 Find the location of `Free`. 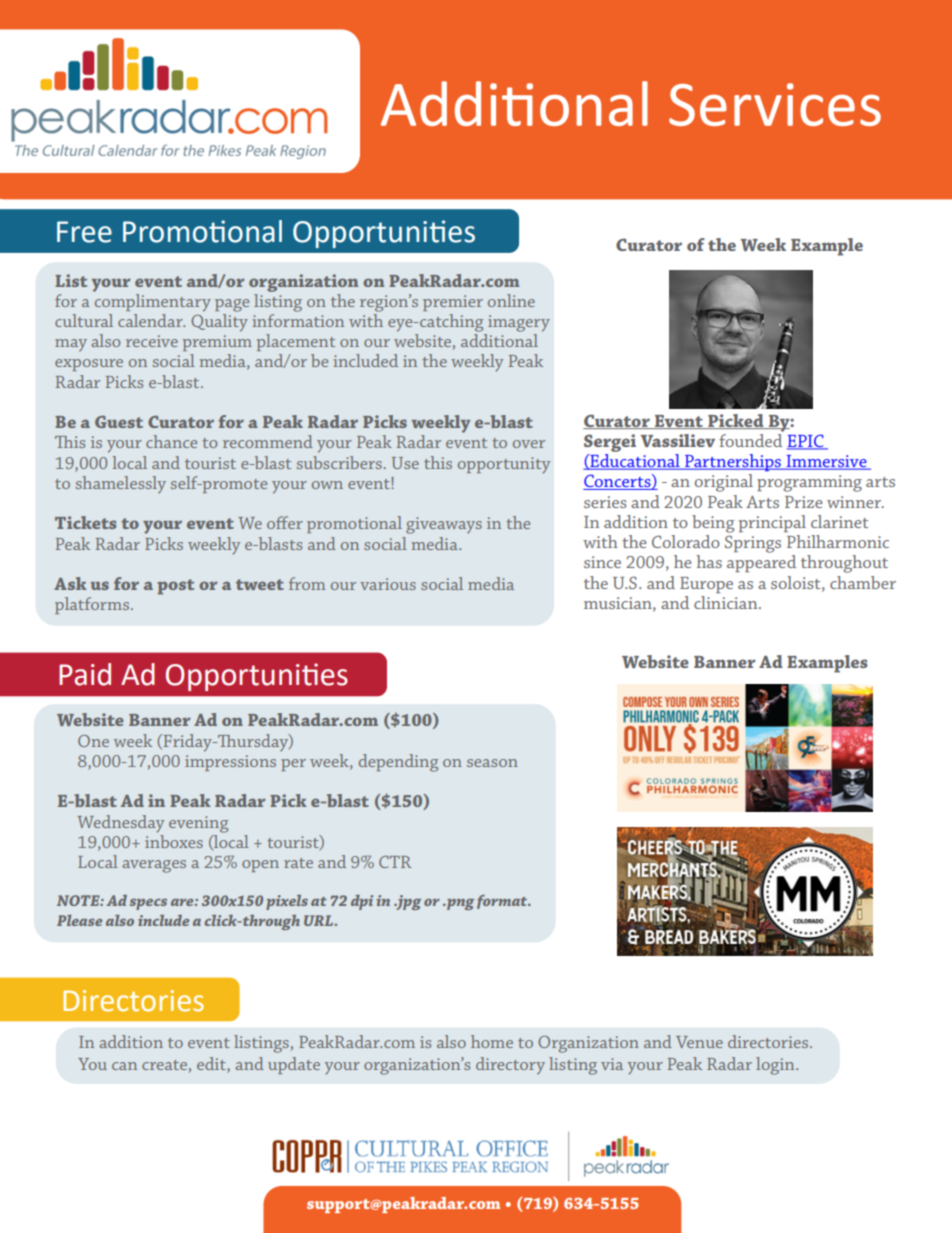

Free is located at coordinates (84, 232).
